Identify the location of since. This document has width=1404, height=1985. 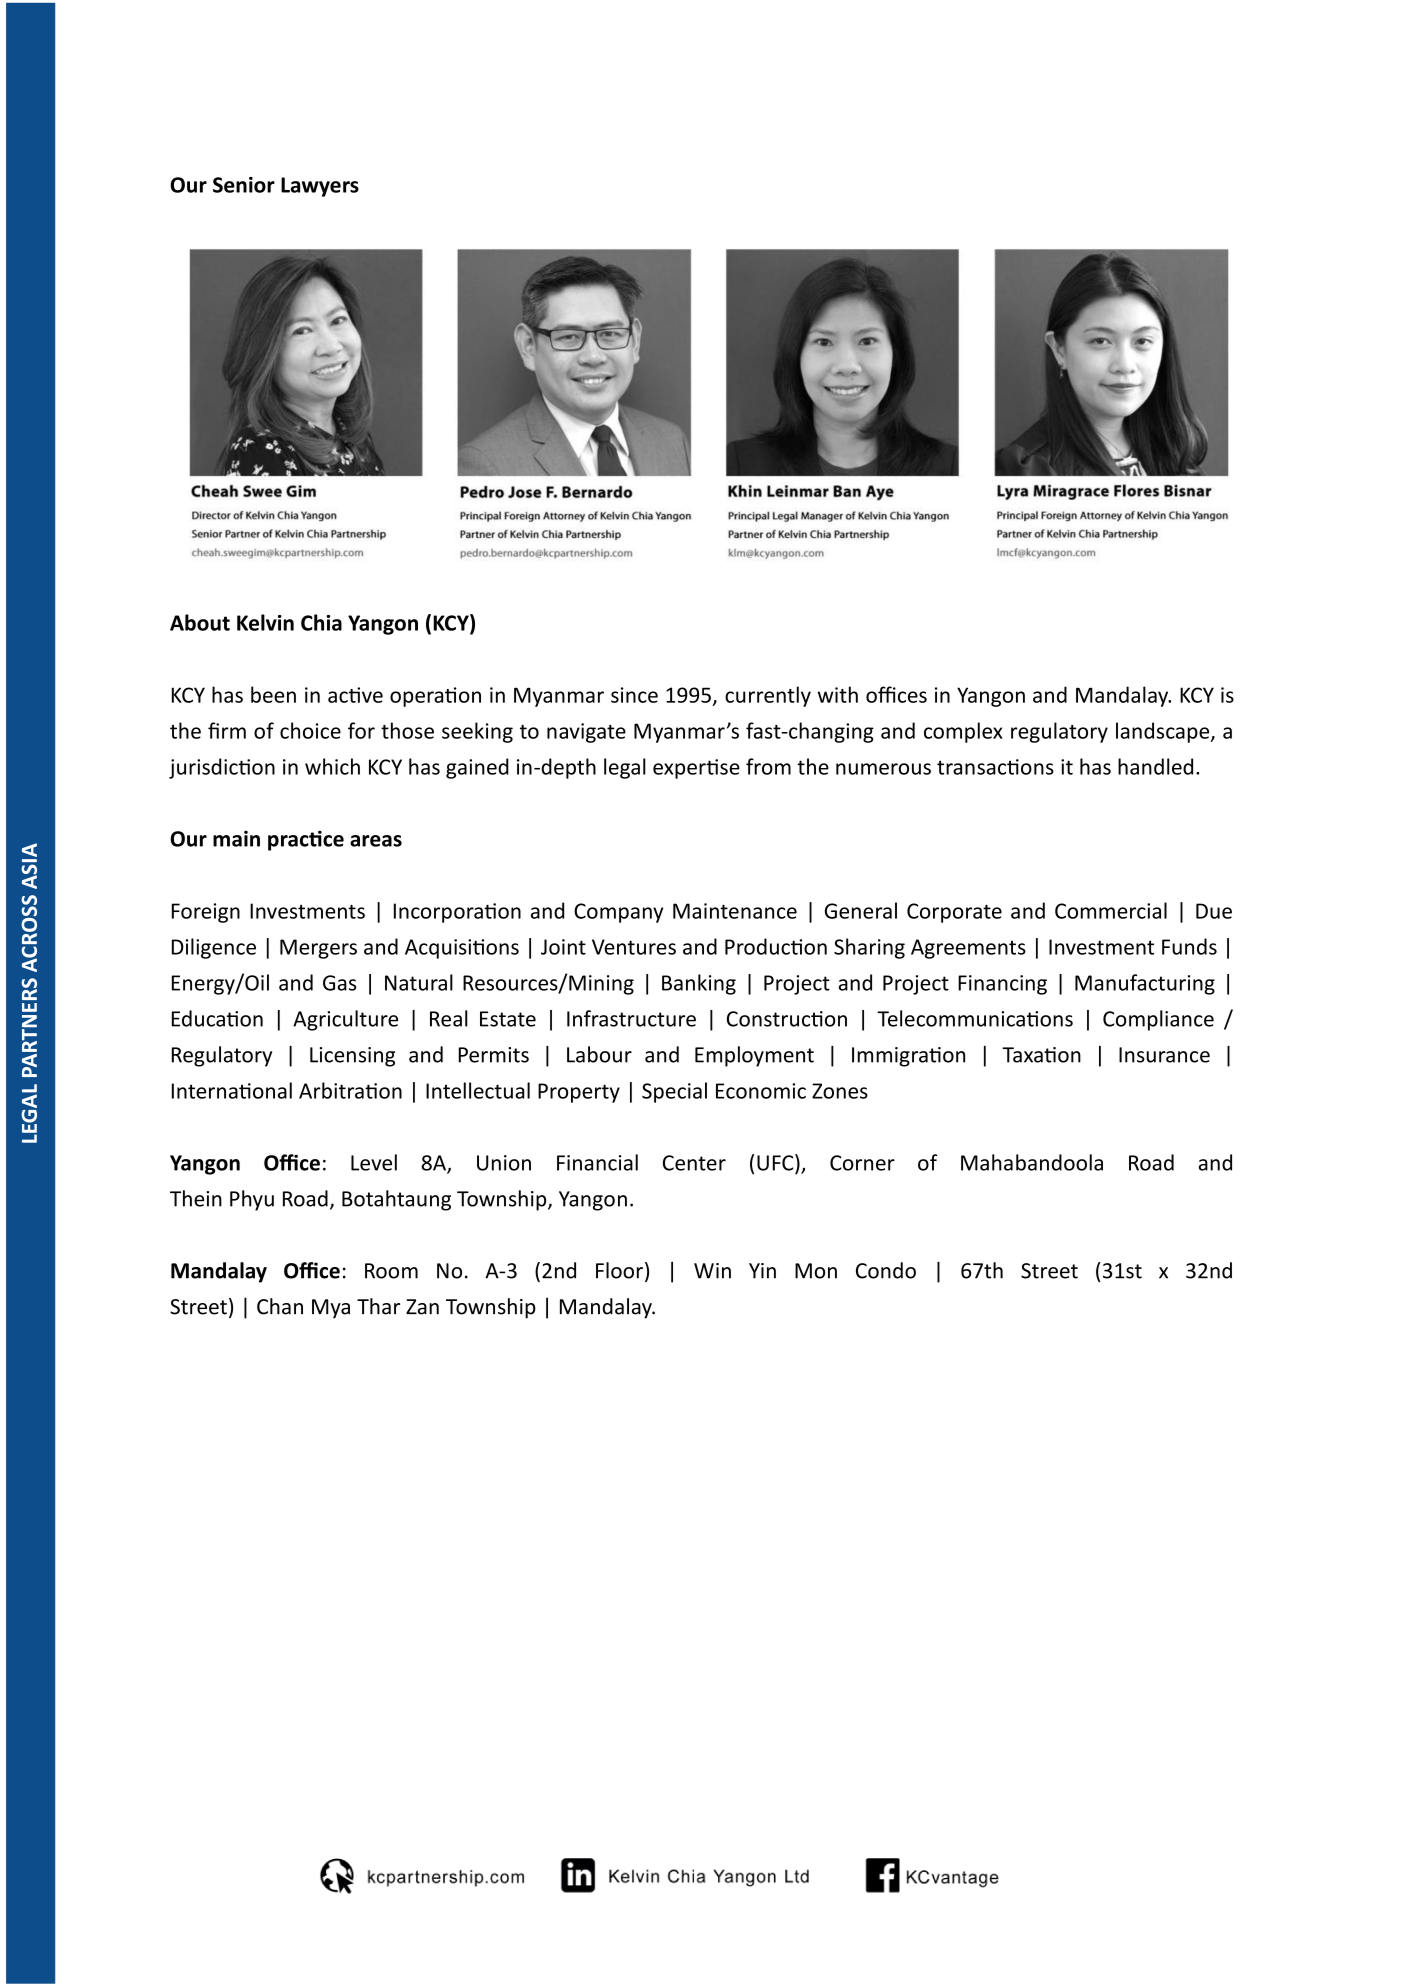
(634, 695).
